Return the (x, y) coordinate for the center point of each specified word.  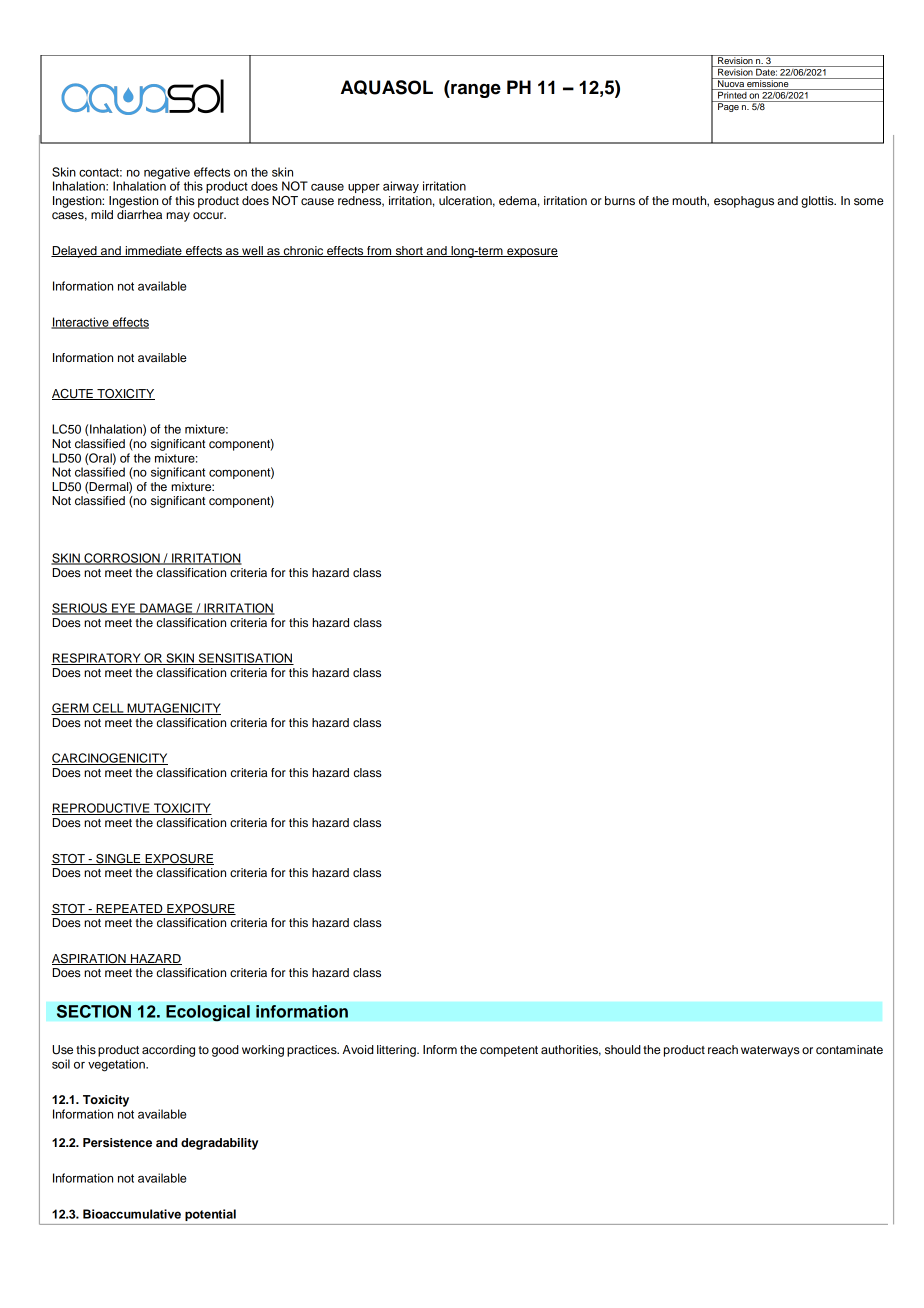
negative (167, 173)
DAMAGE (166, 609)
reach (723, 1049)
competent (509, 1051)
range (475, 91)
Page (728, 106)
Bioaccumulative (132, 1214)
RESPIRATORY (97, 659)
